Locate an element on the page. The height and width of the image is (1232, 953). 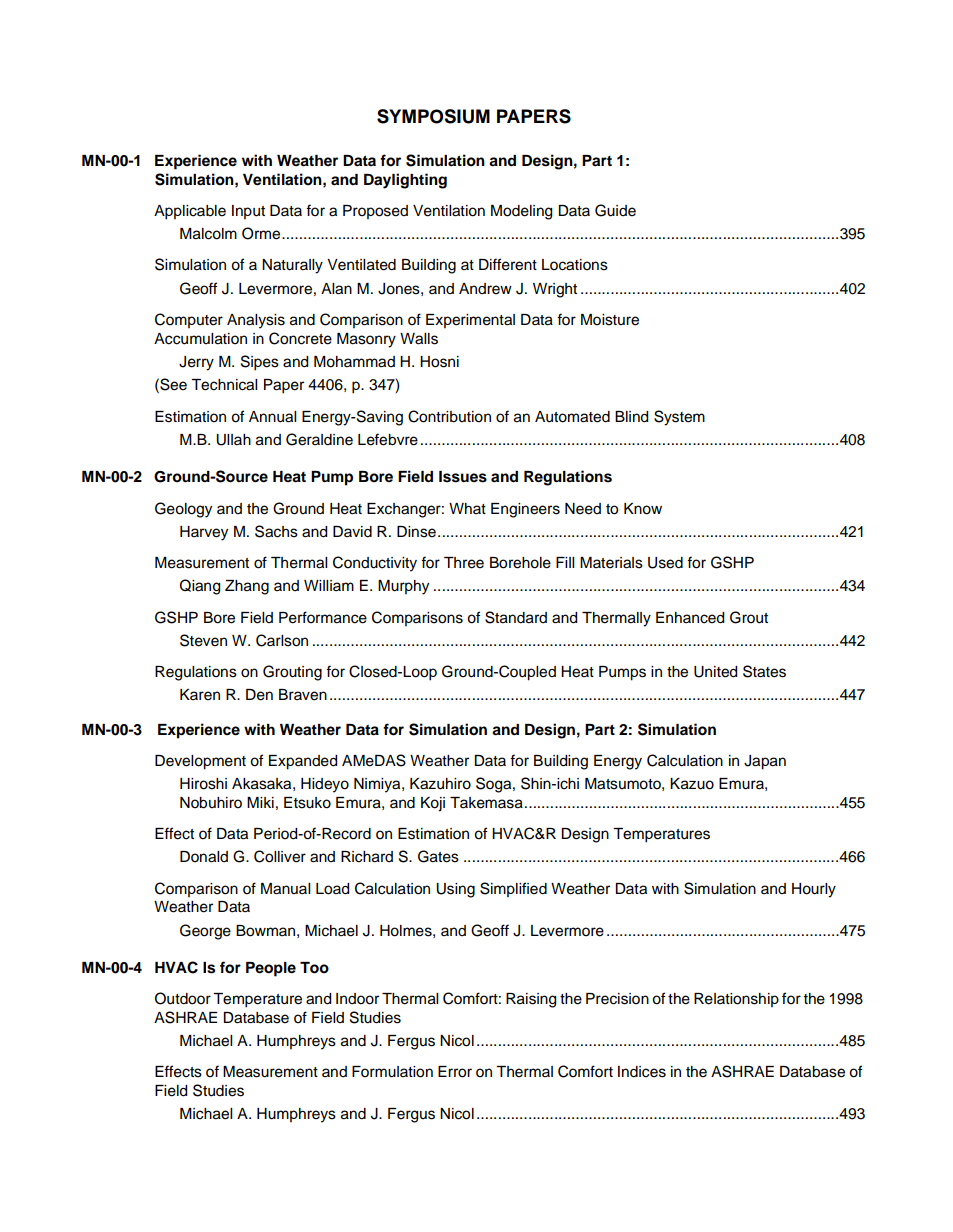
Input is located at coordinates (248, 212).
